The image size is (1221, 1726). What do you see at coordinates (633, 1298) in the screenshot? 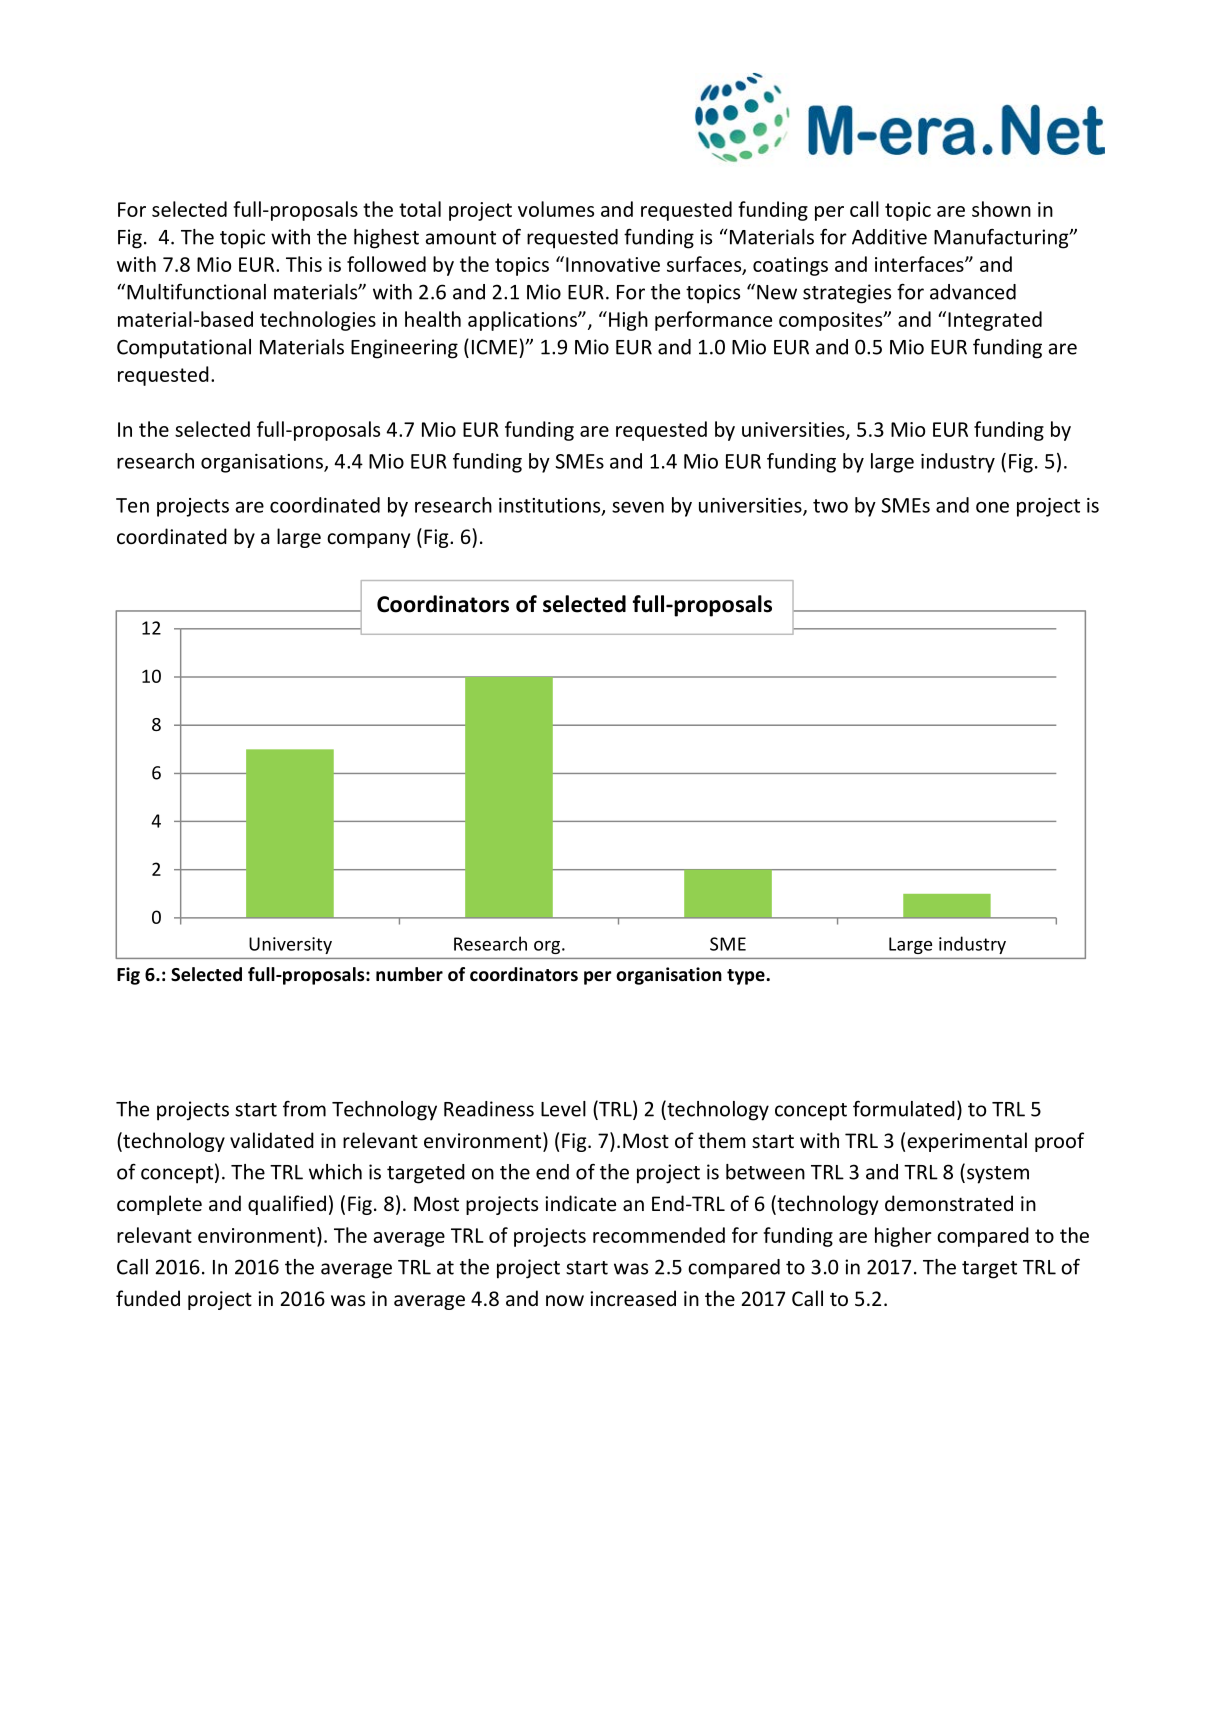
I see `increased` at bounding box center [633, 1298].
